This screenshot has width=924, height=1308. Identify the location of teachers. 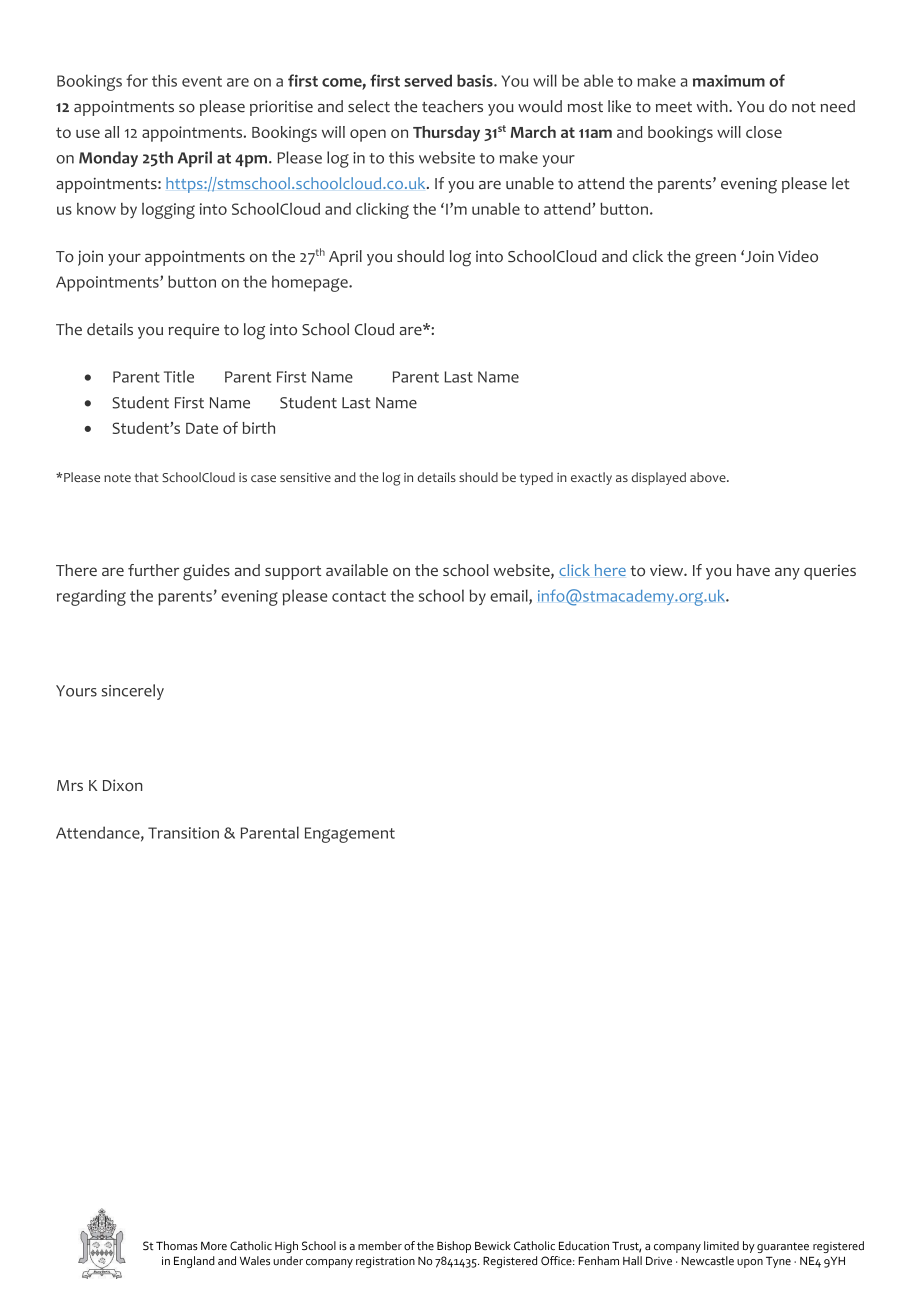
(452, 106).
